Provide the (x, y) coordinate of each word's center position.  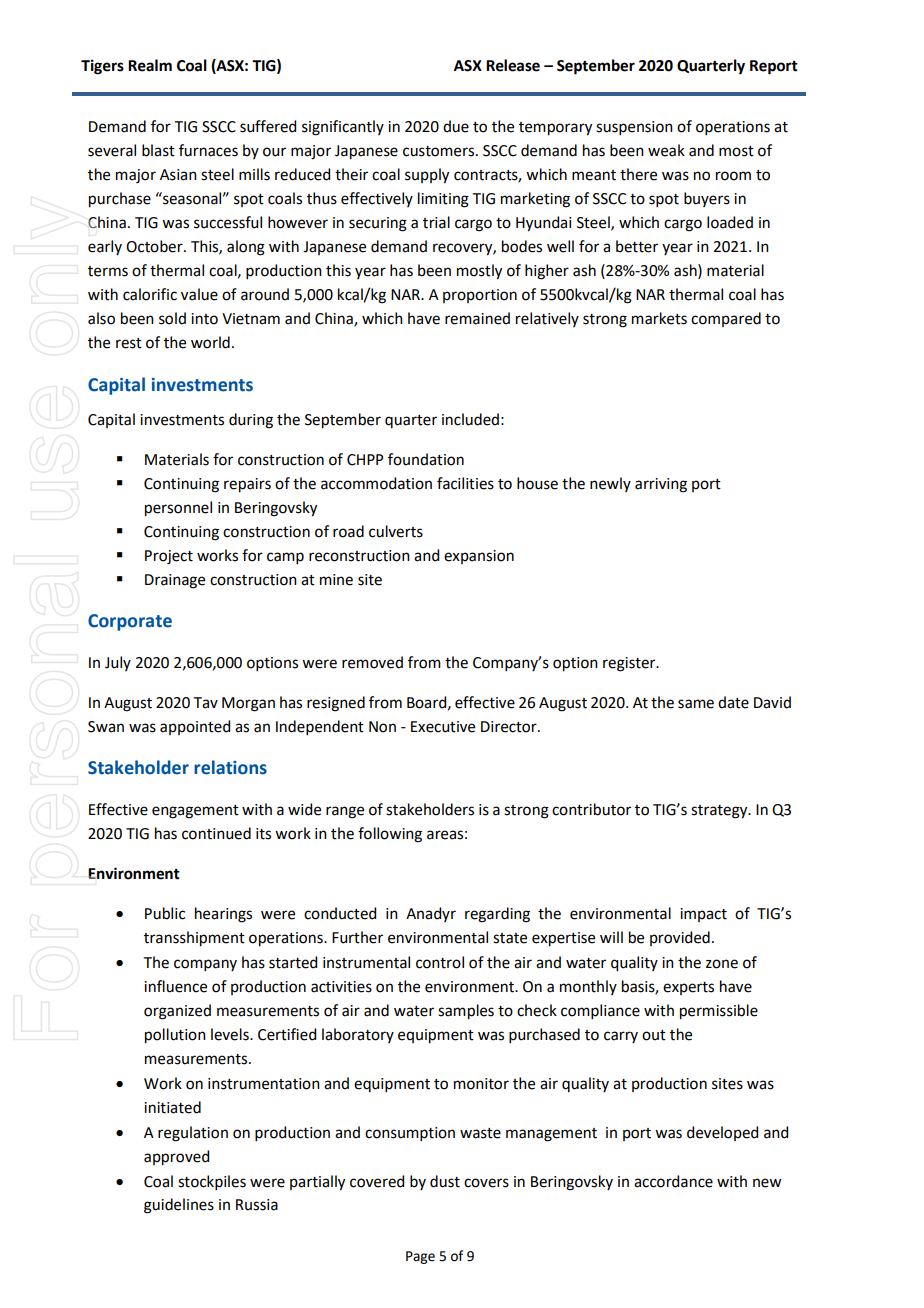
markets (659, 318)
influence (175, 986)
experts (688, 988)
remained (477, 318)
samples (466, 1012)
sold (172, 318)
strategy (720, 812)
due (456, 126)
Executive (443, 727)
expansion (479, 557)
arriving (661, 485)
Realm (150, 65)
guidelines (179, 1206)
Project (169, 557)
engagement (195, 812)
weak (666, 150)
